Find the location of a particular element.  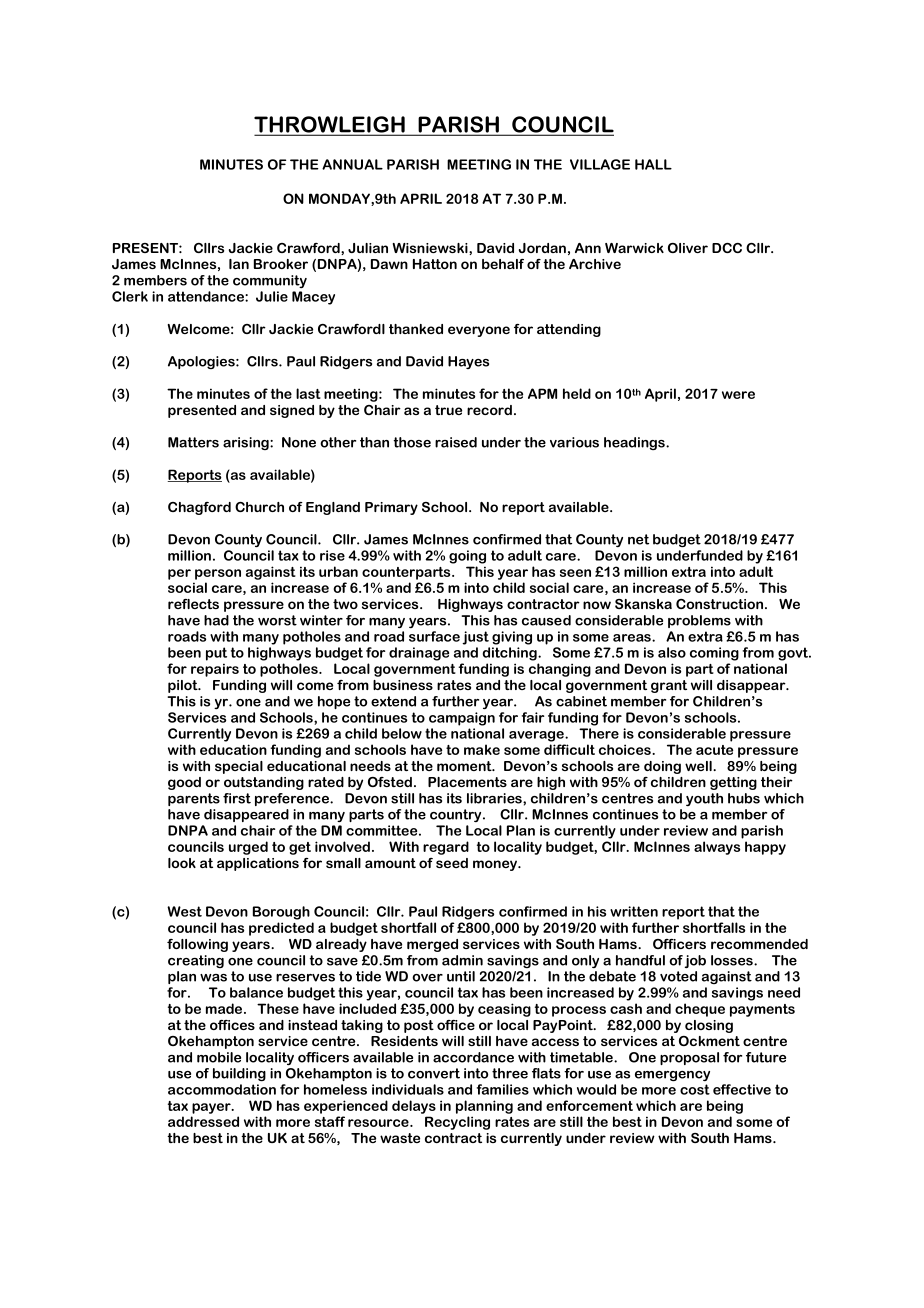

Wisniewski is located at coordinates (431, 249).
